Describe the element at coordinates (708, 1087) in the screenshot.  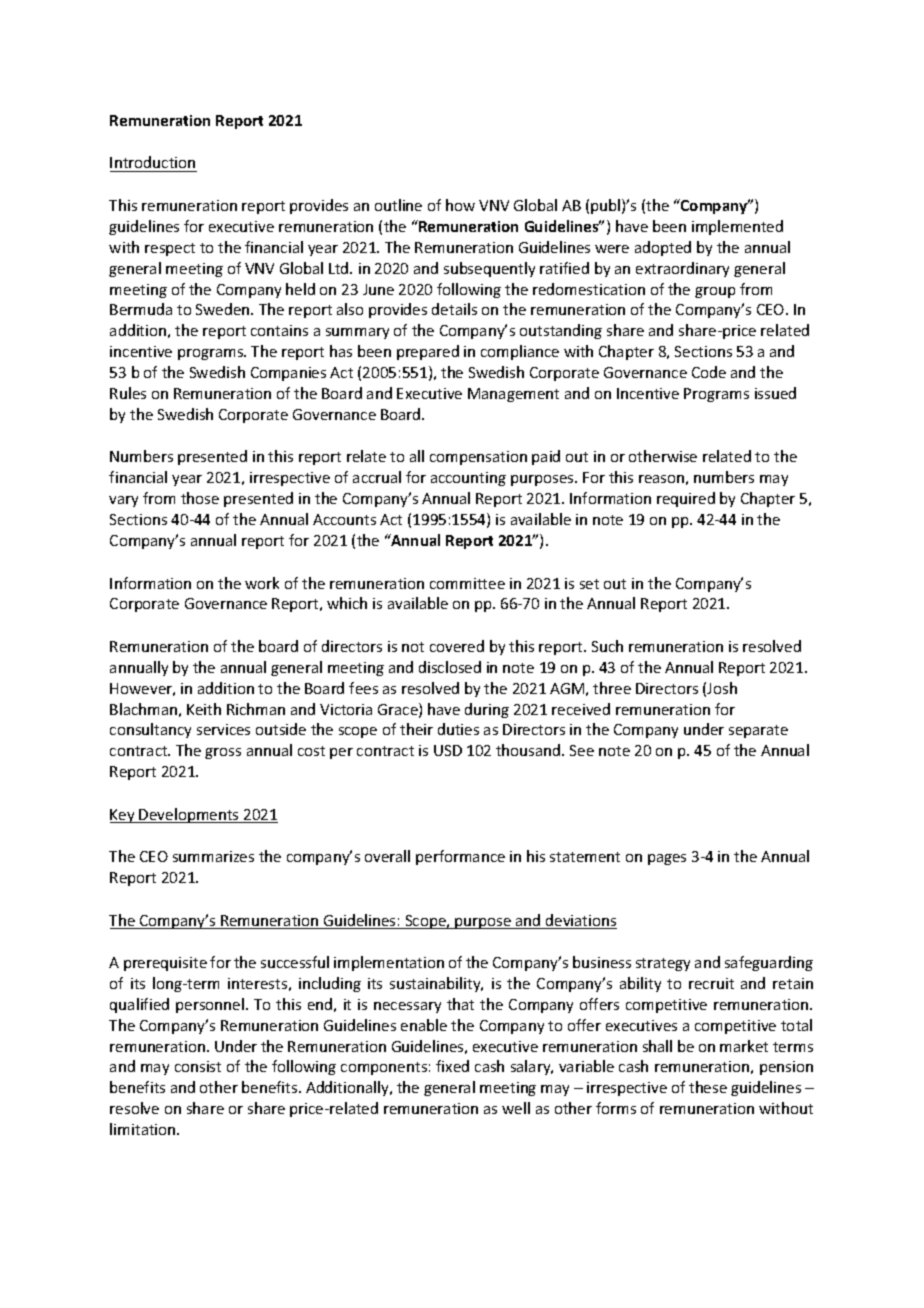
I see `these` at that location.
